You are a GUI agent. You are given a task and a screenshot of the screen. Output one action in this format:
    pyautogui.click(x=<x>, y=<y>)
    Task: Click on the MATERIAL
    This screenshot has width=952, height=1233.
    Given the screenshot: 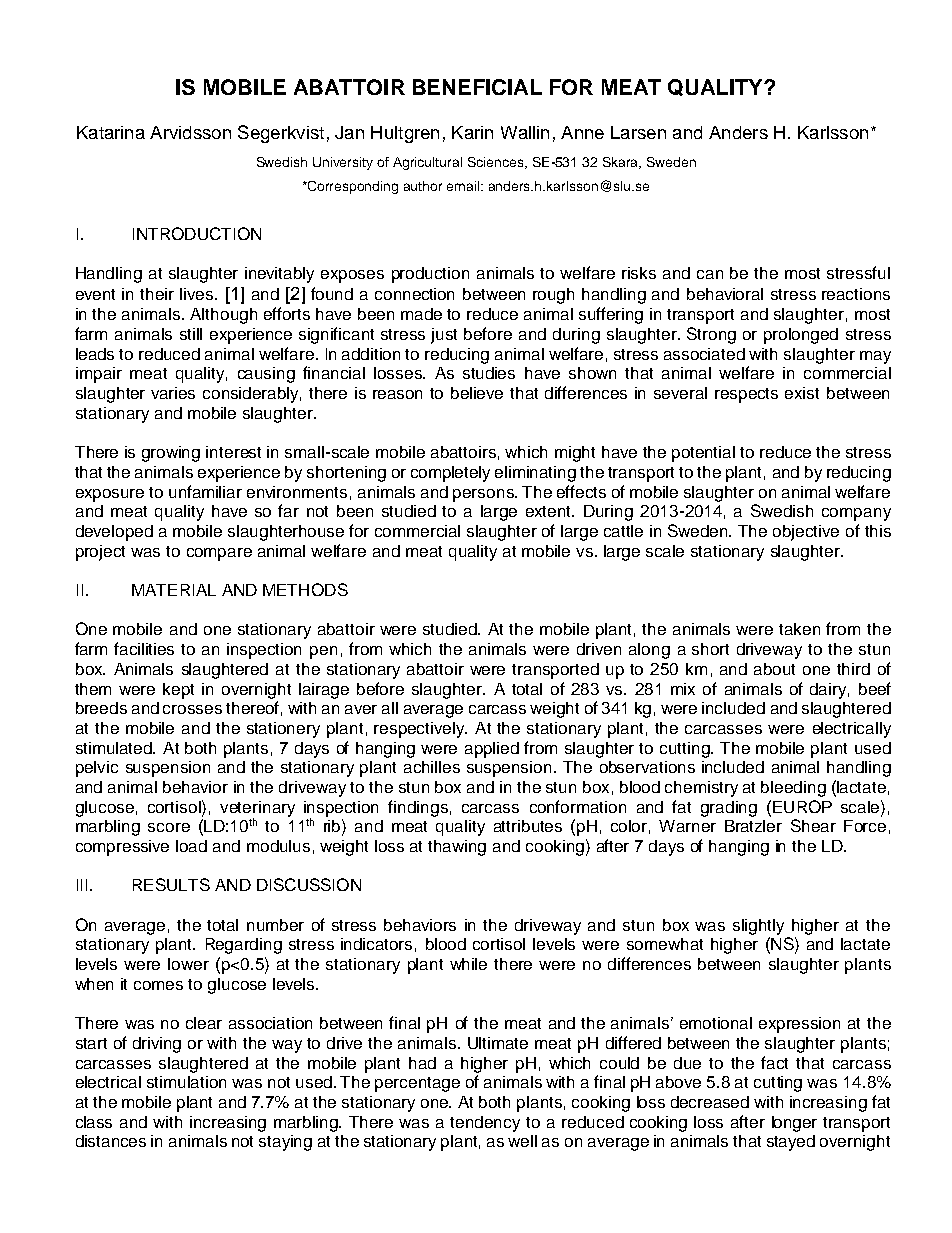 What is the action you would take?
    pyautogui.click(x=174, y=590)
